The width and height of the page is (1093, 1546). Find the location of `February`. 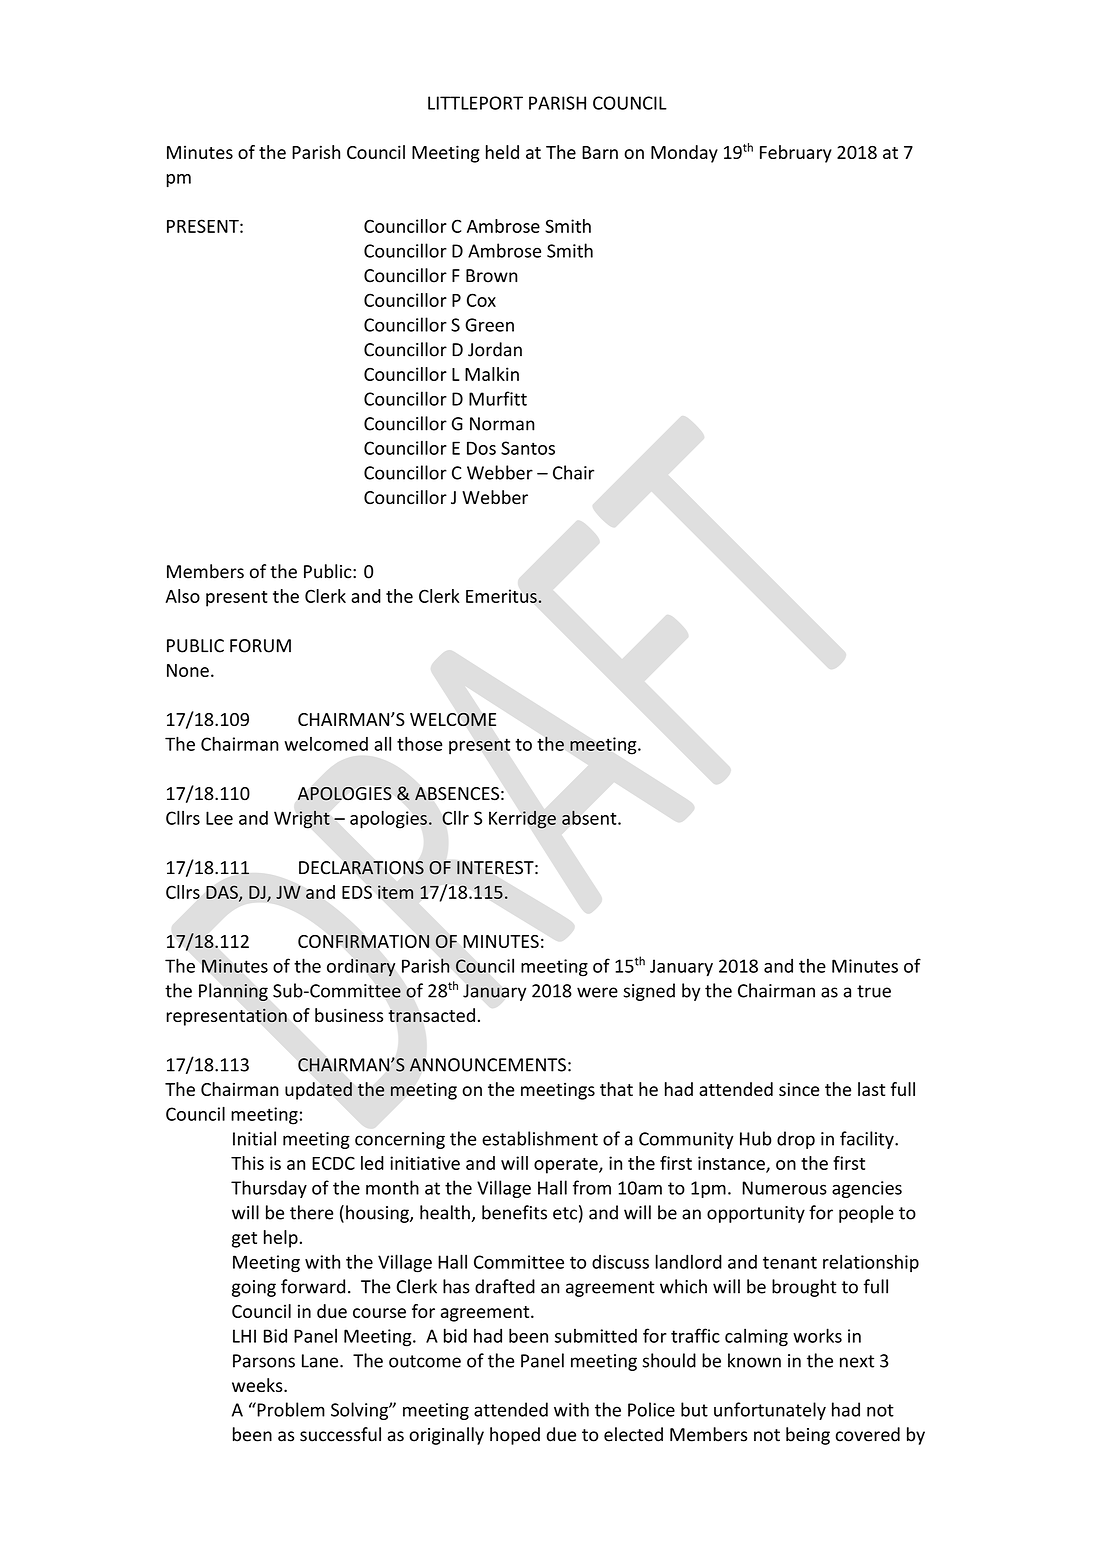

February is located at coordinates (796, 154).
